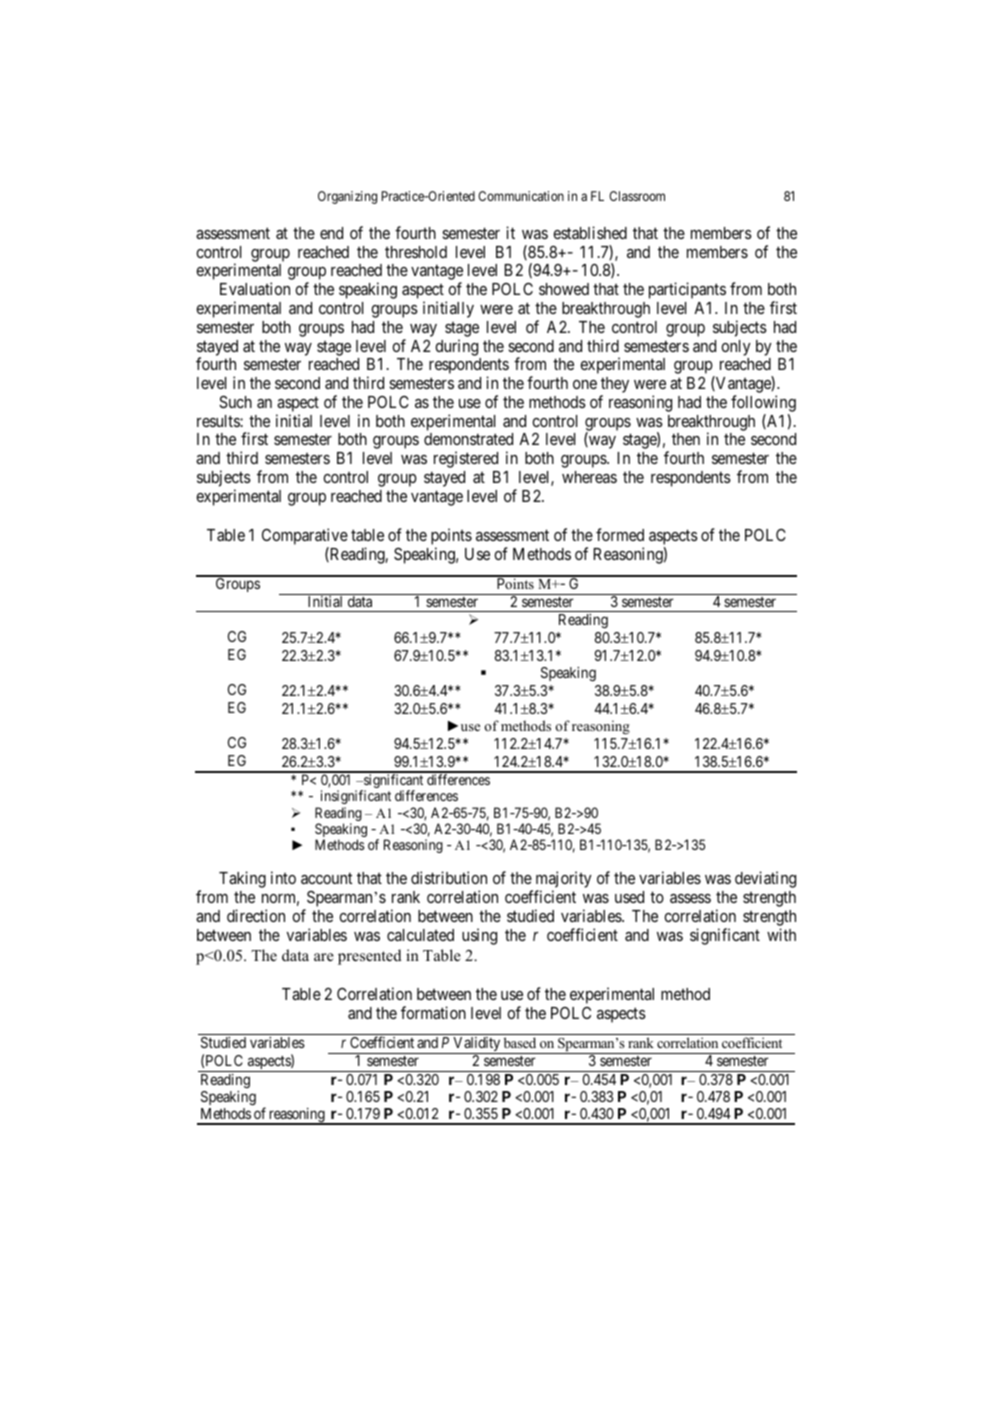 Image resolution: width=993 pixels, height=1405 pixels. What do you see at coordinates (331, 233) in the screenshot?
I see `end` at bounding box center [331, 233].
